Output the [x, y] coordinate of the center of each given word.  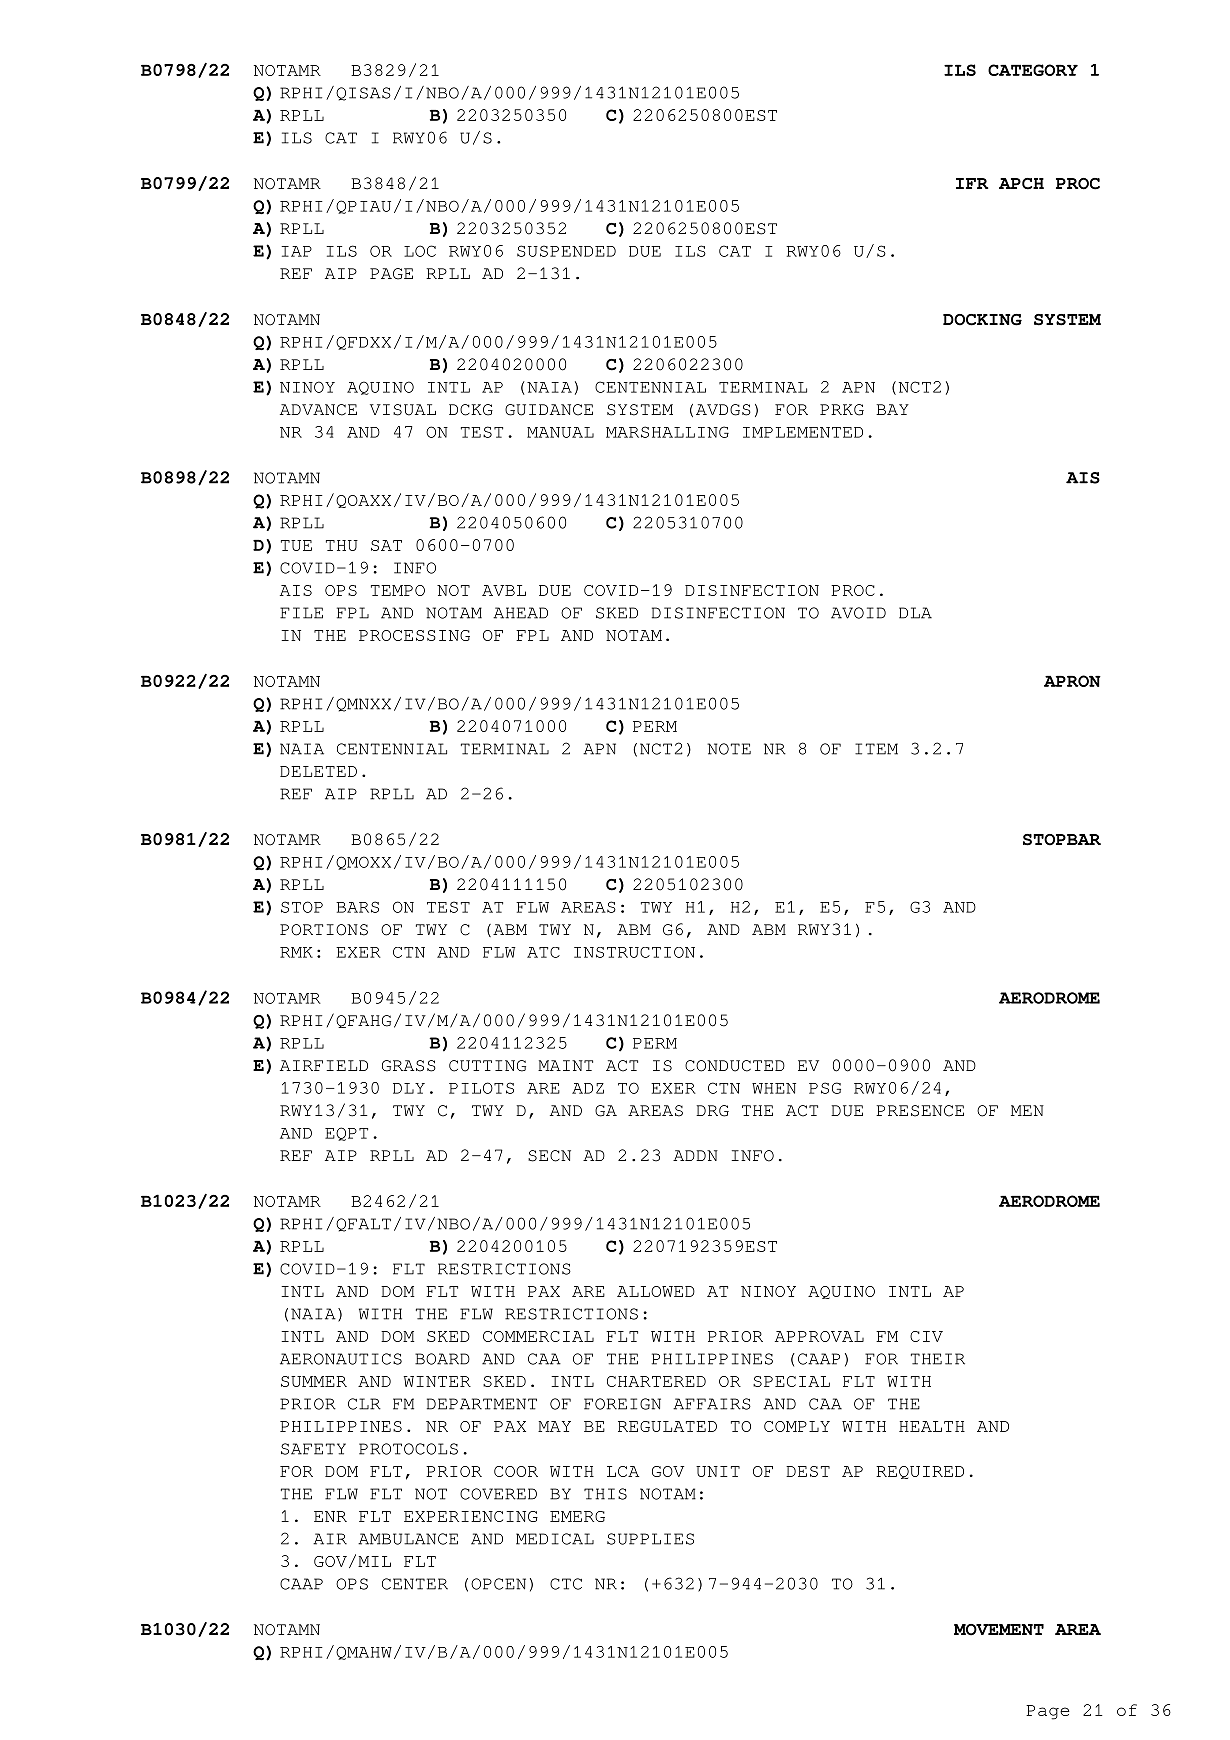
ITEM [876, 749]
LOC [420, 251]
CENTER [415, 1584]
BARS [357, 907]
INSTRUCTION [634, 952]
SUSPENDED [566, 251]
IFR [972, 183]
